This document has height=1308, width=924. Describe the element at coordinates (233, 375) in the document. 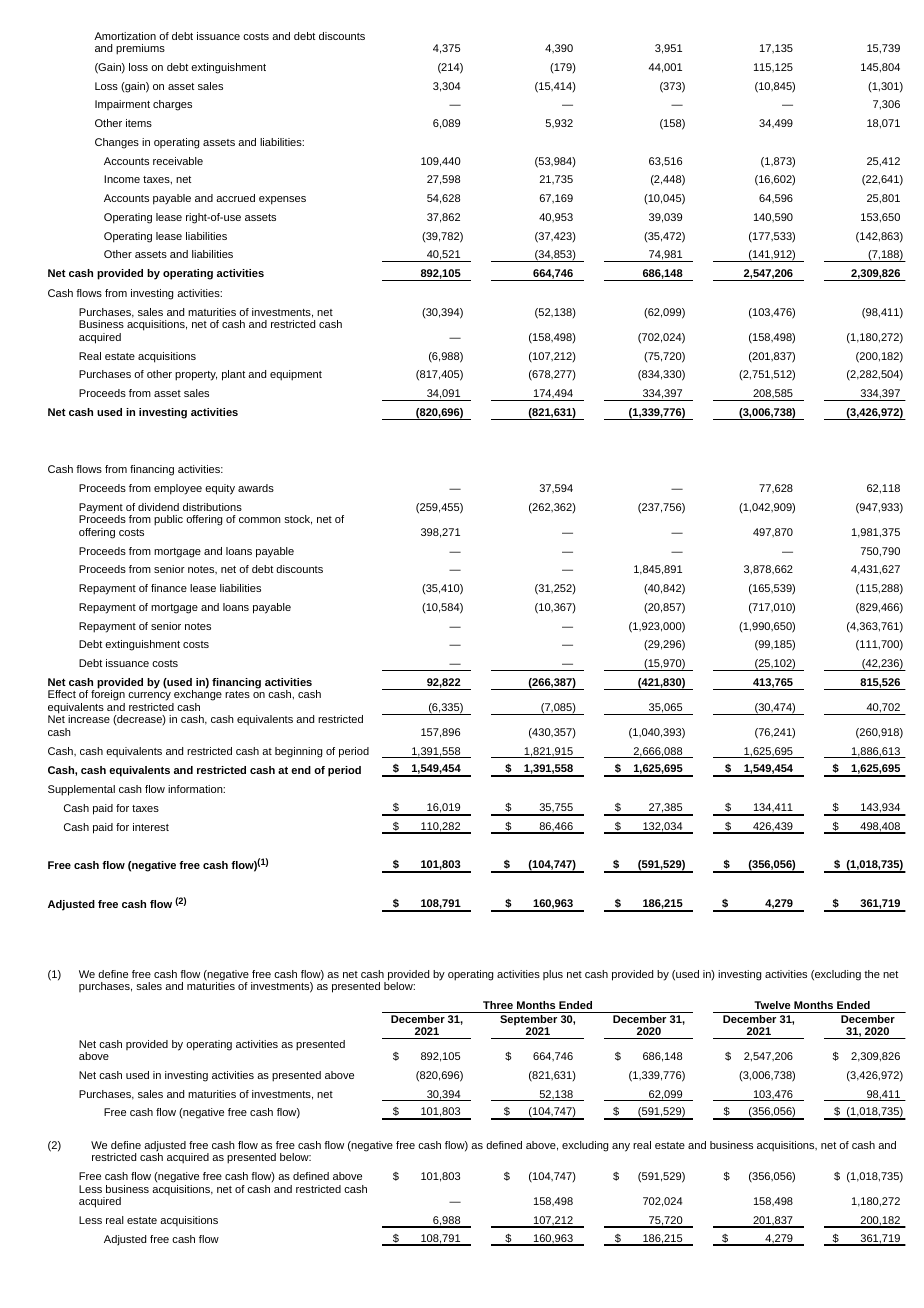

I see `plant` at that location.
